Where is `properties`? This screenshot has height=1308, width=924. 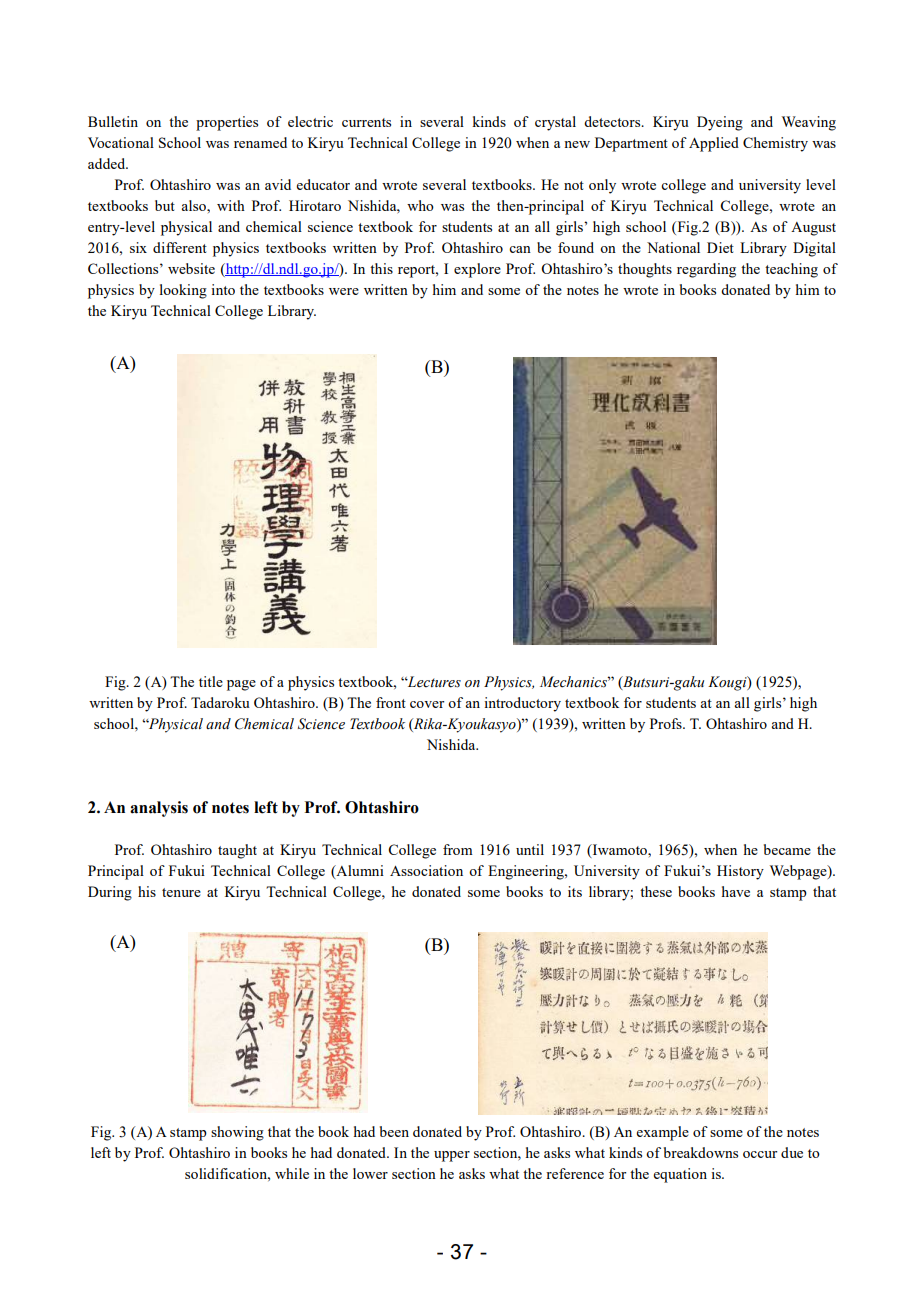
properties is located at coordinates (227, 123).
